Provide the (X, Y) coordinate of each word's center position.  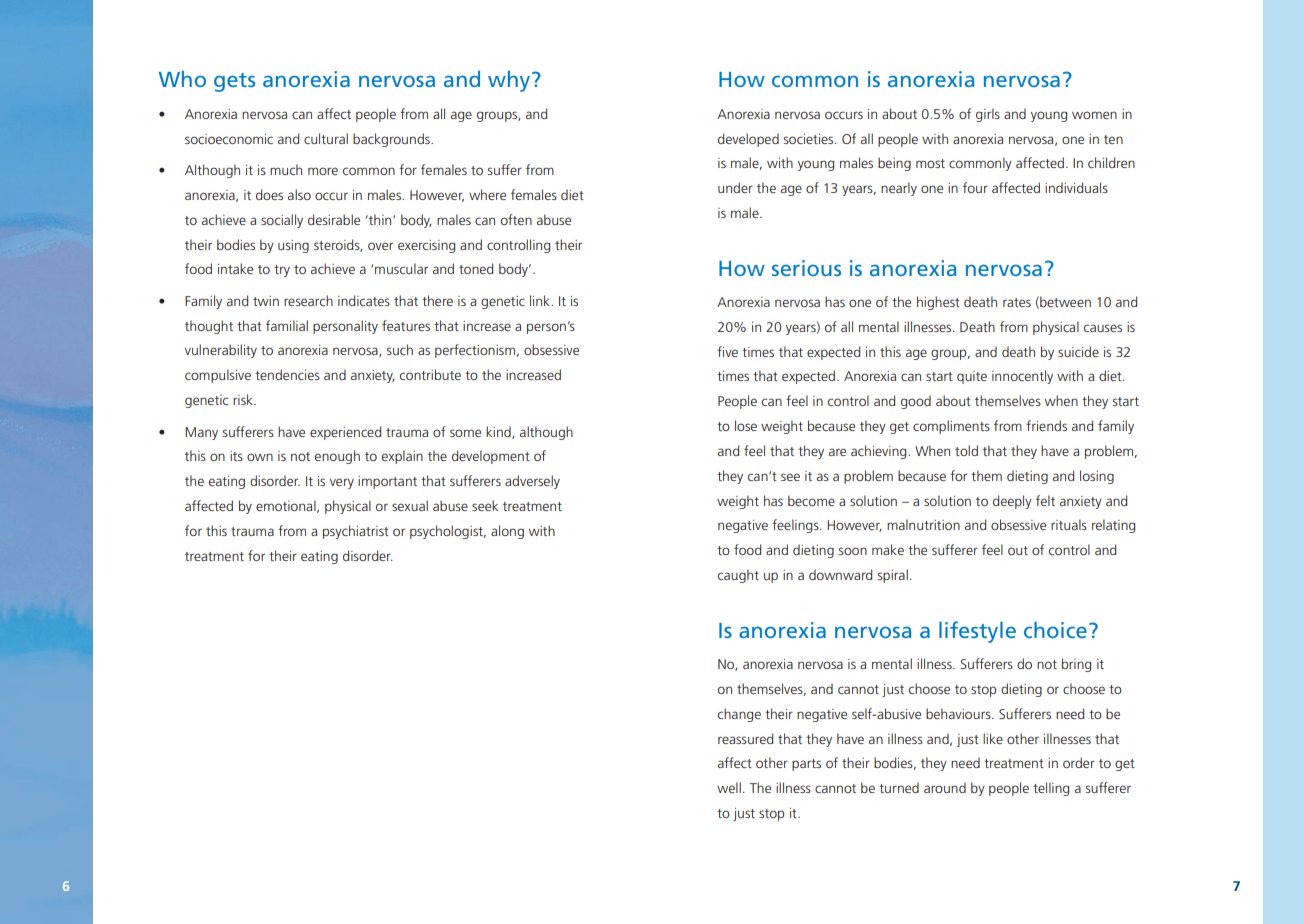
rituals (1069, 524)
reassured (745, 738)
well (729, 787)
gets (234, 82)
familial (287, 325)
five (727, 351)
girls (988, 115)
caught (738, 576)
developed (748, 140)
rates (1017, 302)
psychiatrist (356, 532)
